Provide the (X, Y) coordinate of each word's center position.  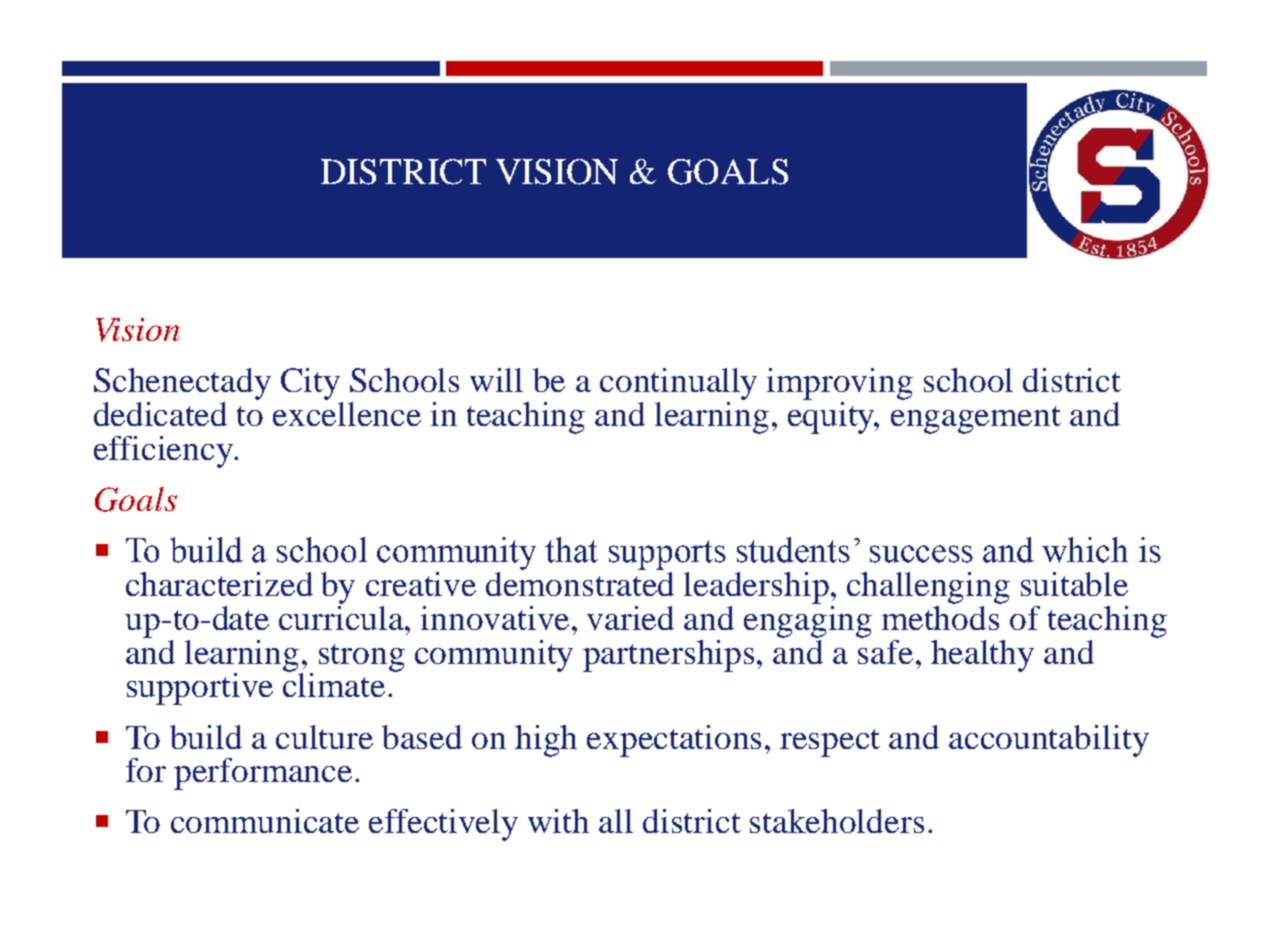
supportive (200, 689)
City (310, 384)
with (558, 821)
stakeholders (837, 821)
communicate (265, 821)
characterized (219, 584)
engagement (976, 420)
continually (678, 384)
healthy (982, 656)
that (571, 550)
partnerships (668, 656)
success (921, 554)
